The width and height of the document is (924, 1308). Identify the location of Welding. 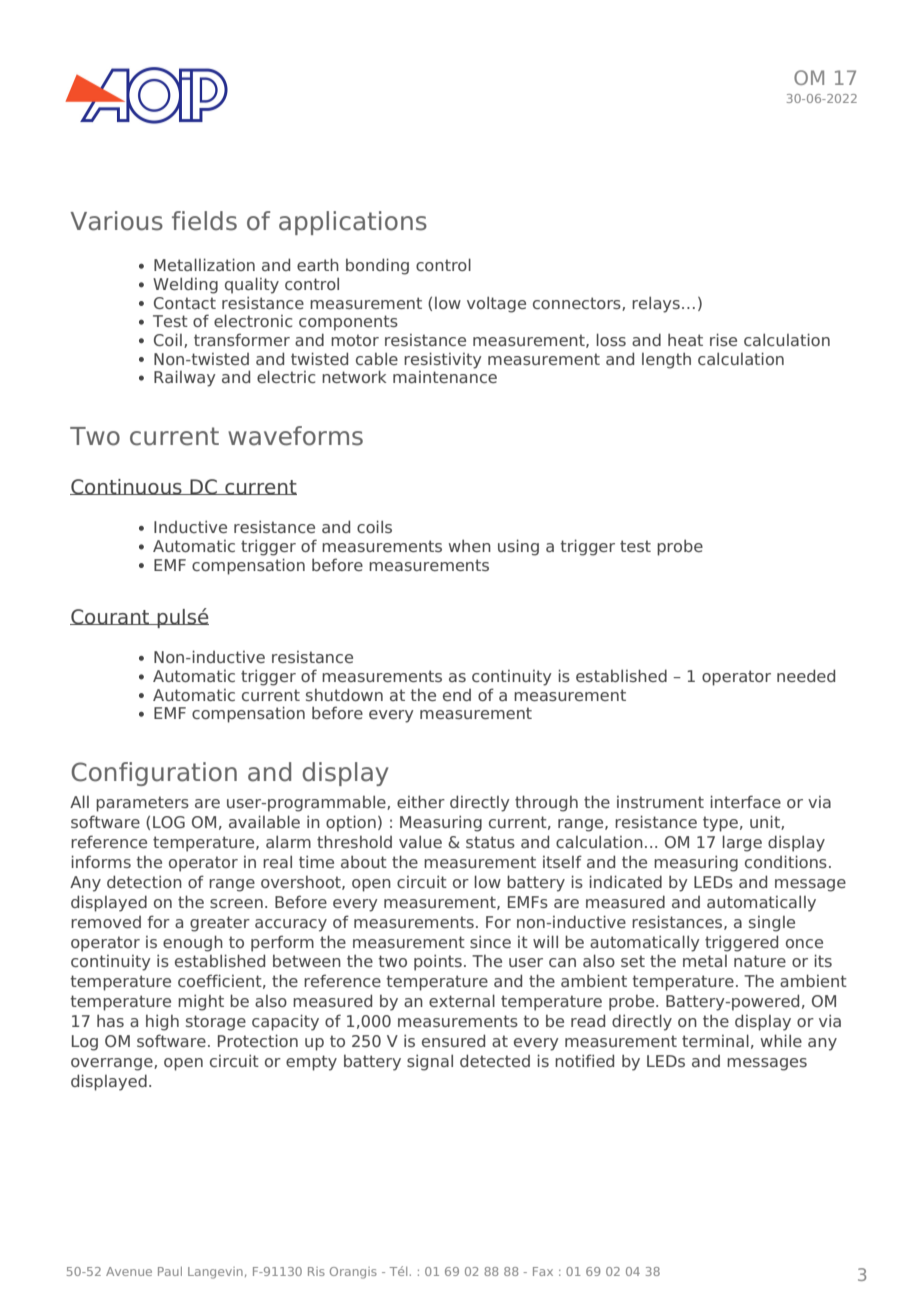
(185, 285).
